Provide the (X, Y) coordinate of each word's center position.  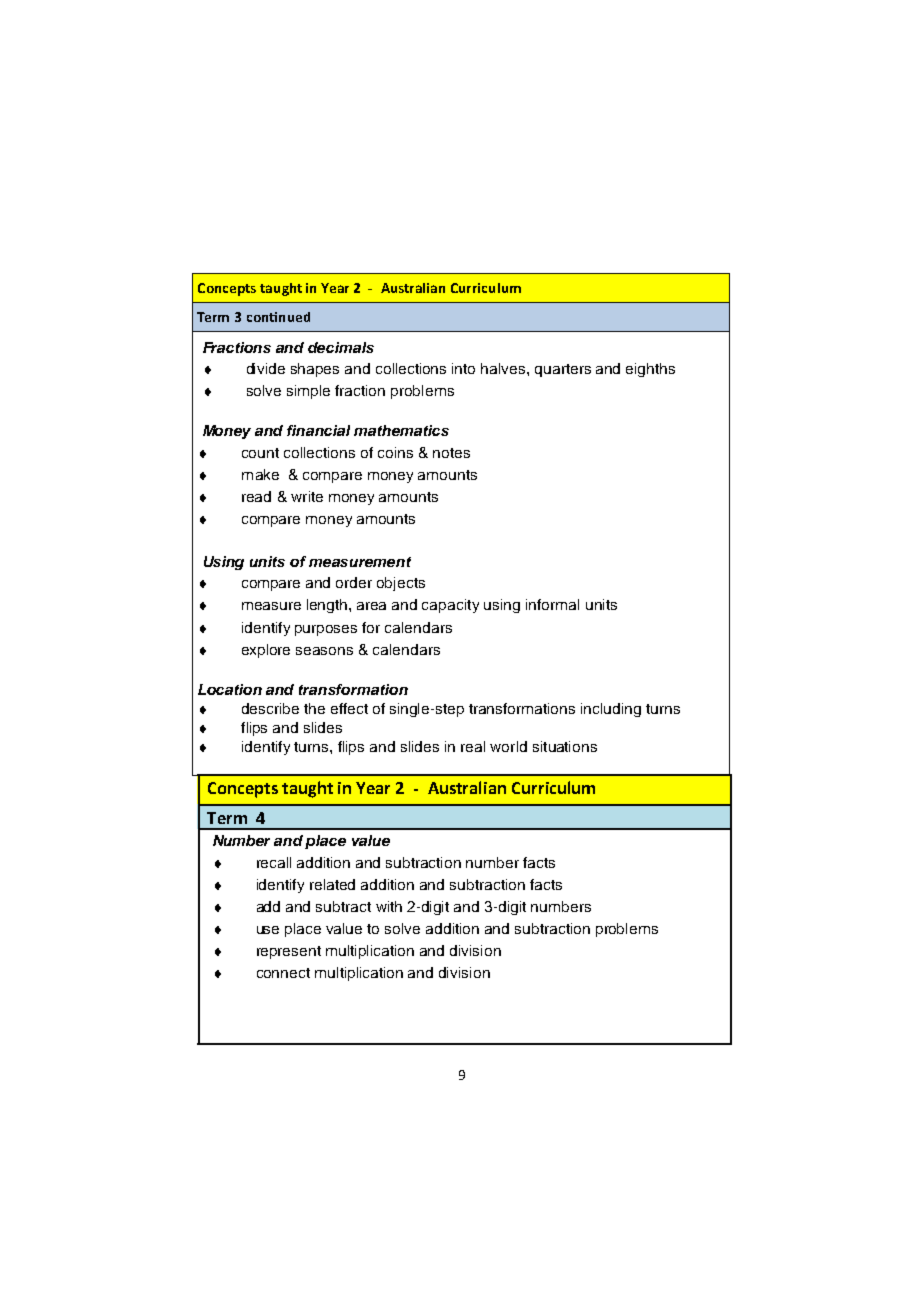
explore (266, 651)
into (463, 368)
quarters (563, 370)
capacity (450, 606)
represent (289, 952)
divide (266, 368)
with (389, 906)
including (611, 710)
